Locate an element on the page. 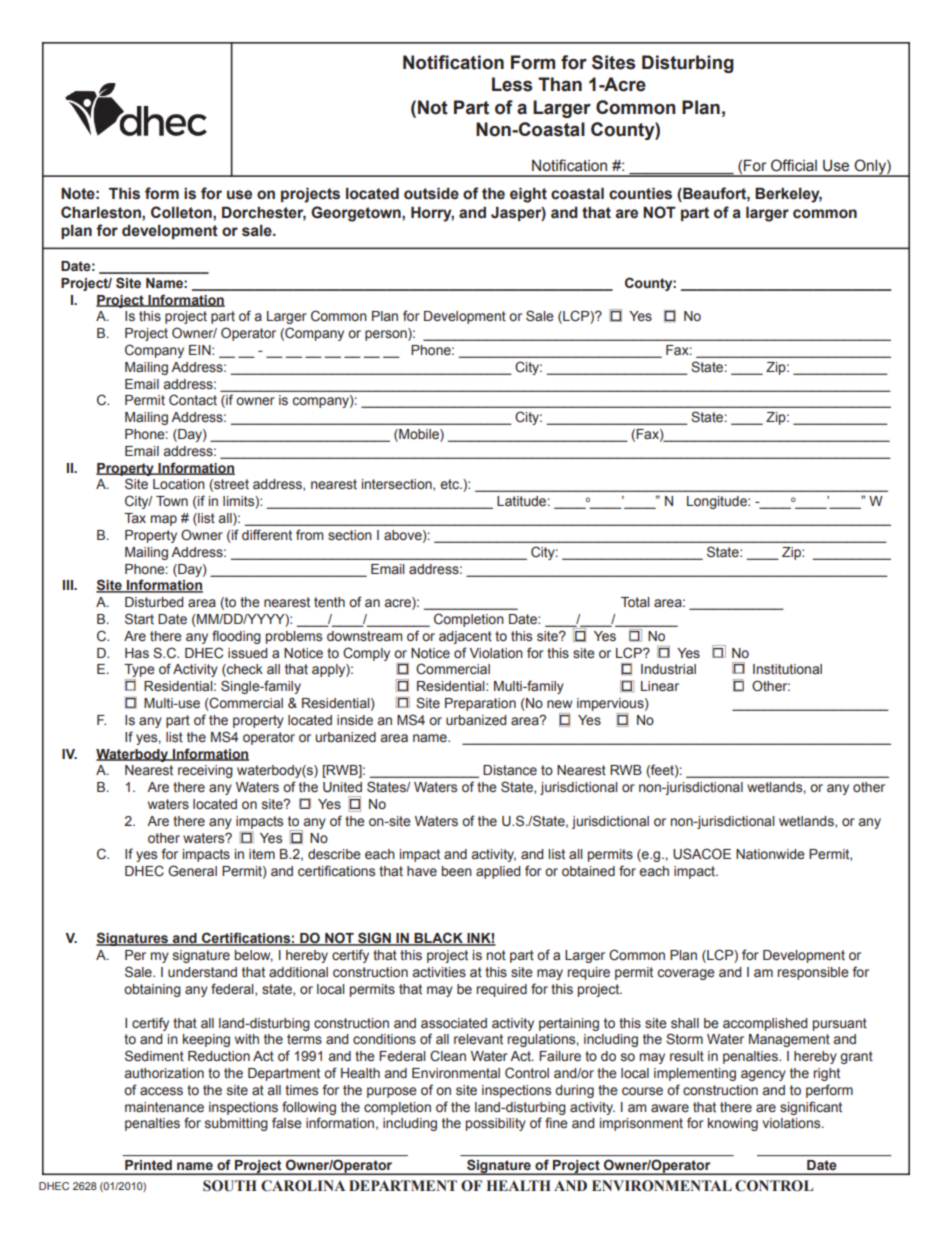 This document has width=952, height=1233. Contact is located at coordinates (193, 399).
